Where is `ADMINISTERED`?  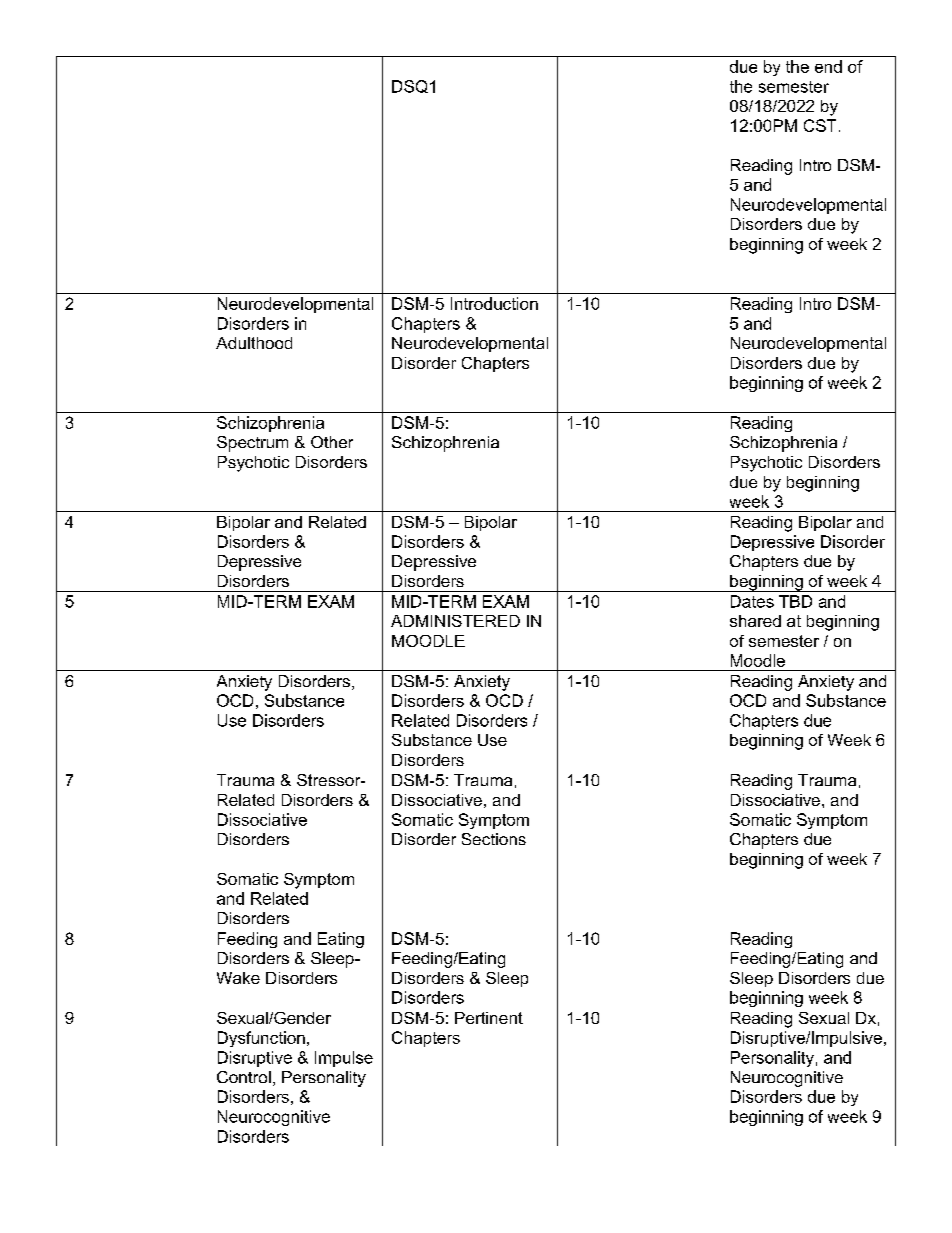 ADMINISTERED is located at coordinates (455, 621).
